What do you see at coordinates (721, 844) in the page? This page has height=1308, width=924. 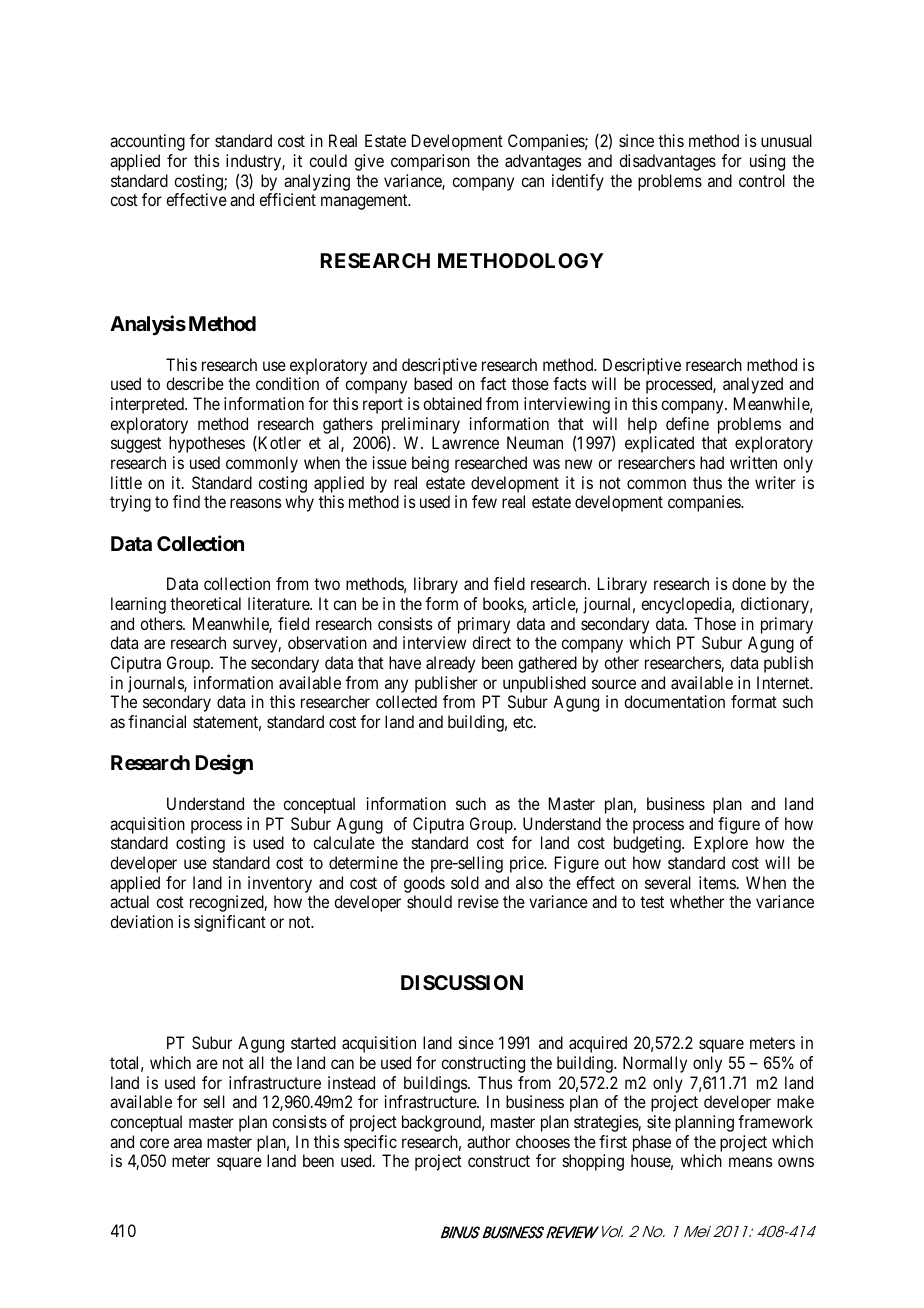 I see `Explore` at bounding box center [721, 844].
